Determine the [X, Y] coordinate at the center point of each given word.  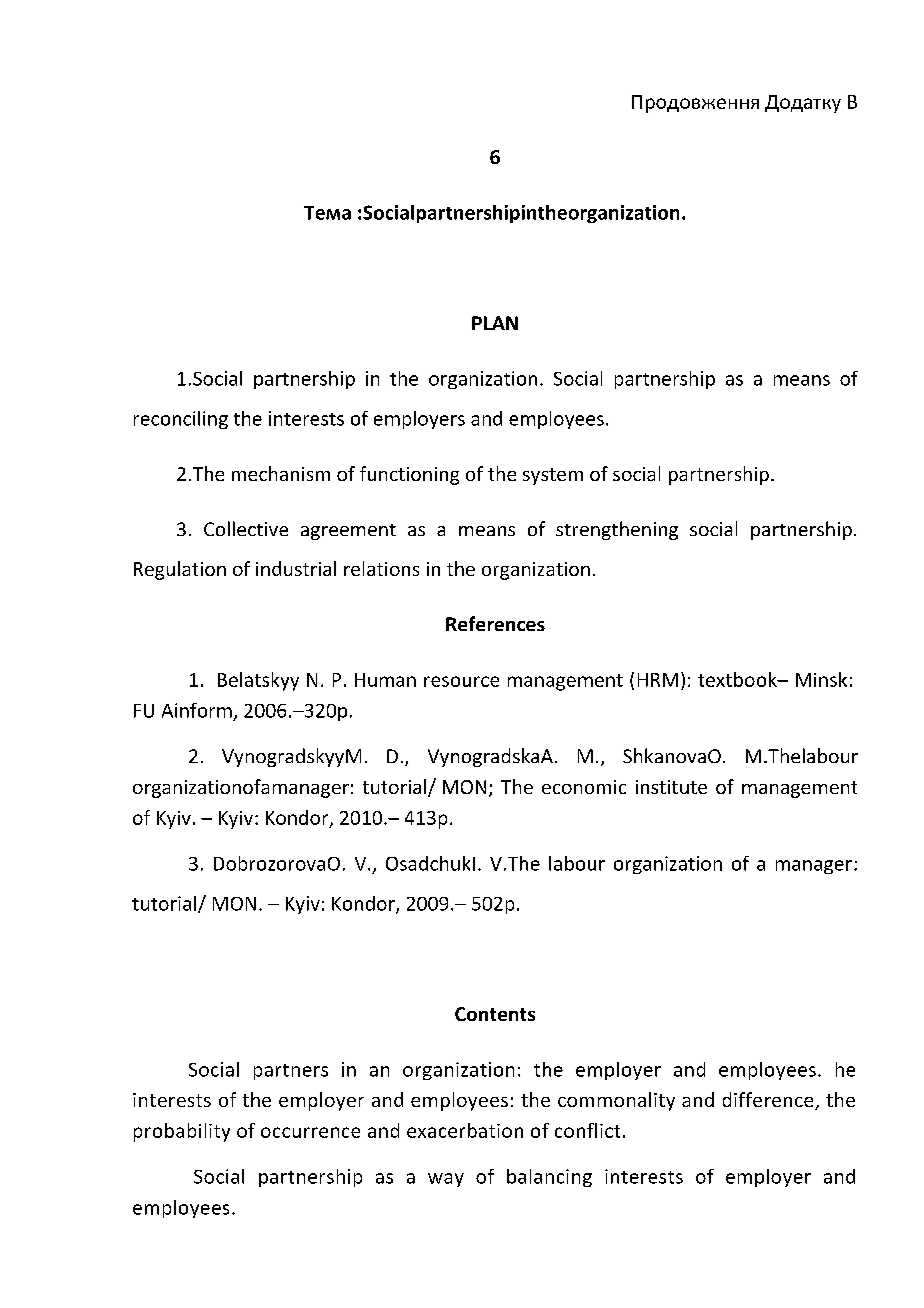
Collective [246, 528]
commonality [616, 1101]
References [495, 623]
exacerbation [465, 1130]
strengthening [617, 530]
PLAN [495, 323]
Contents [495, 1014]
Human [385, 680]
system [553, 476]
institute [671, 787]
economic [584, 787]
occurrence [310, 1132]
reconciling [181, 420]
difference [769, 1101]
